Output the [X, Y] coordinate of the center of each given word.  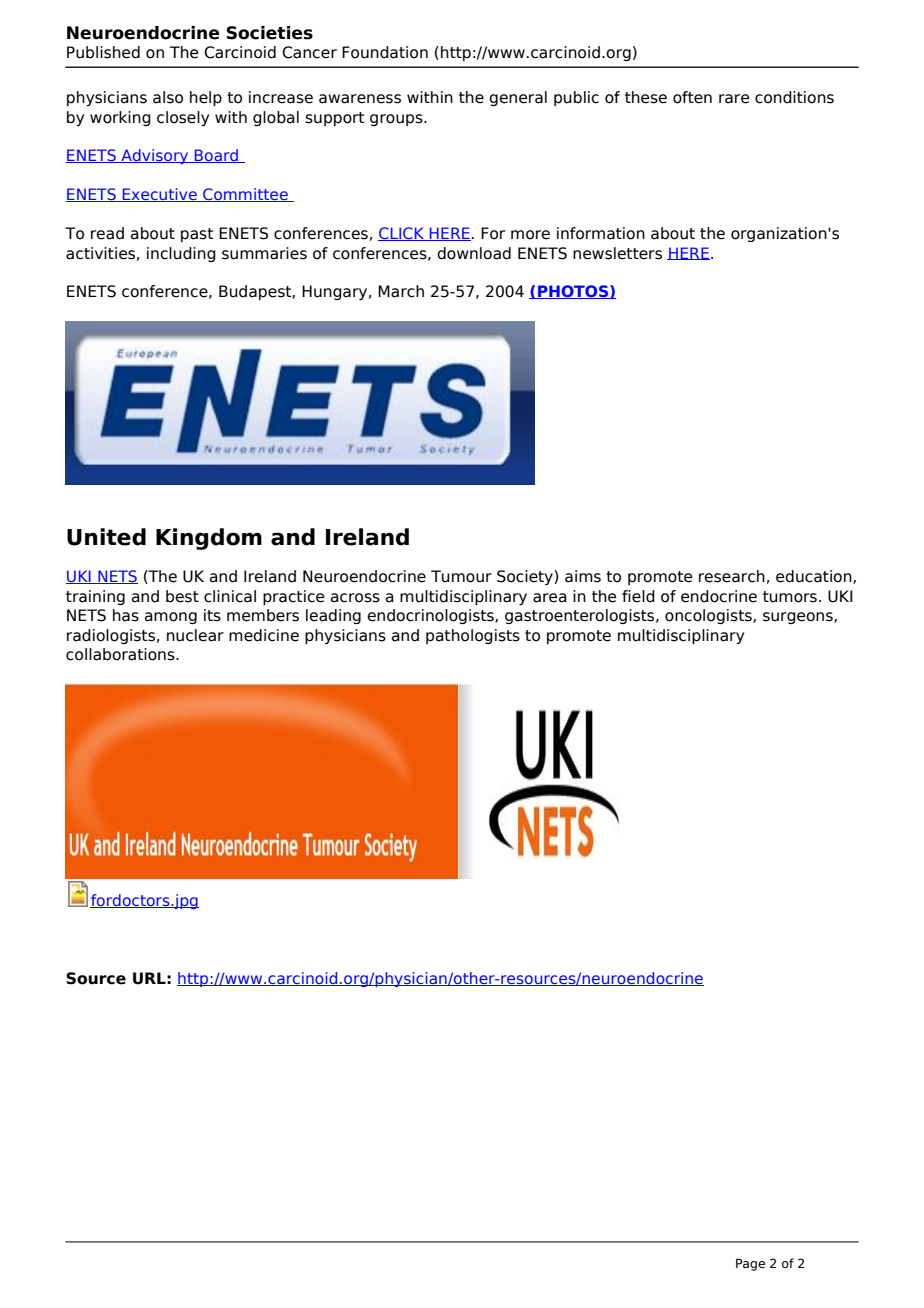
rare [734, 99]
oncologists [709, 616]
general [518, 98]
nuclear [195, 635]
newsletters [617, 253]
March [401, 291]
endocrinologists [431, 616]
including [181, 254]
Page [750, 1265]
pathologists [473, 636]
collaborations [121, 654]
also [168, 97]
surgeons [799, 618]
